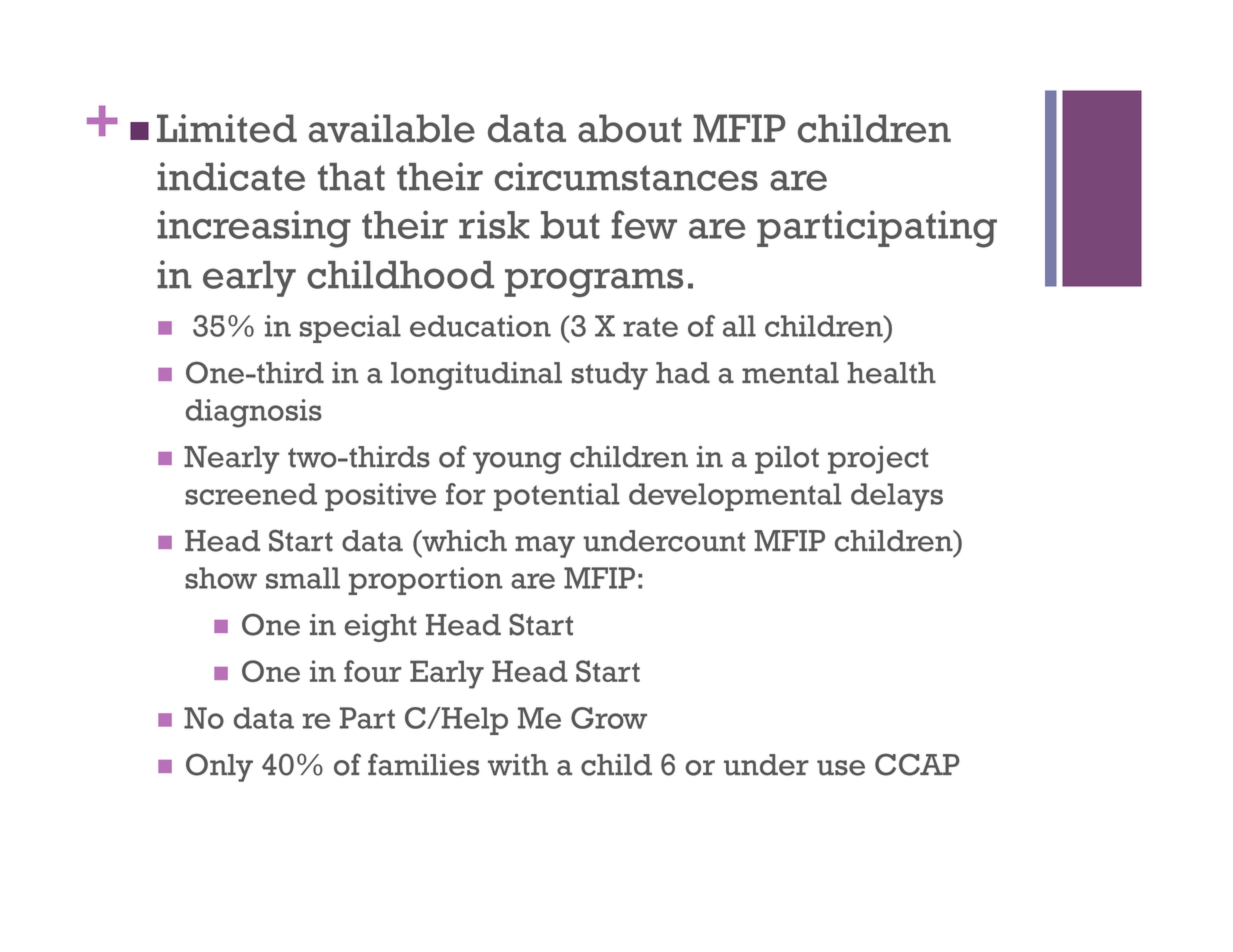  What do you see at coordinates (351, 177) in the screenshot?
I see `that` at bounding box center [351, 177].
